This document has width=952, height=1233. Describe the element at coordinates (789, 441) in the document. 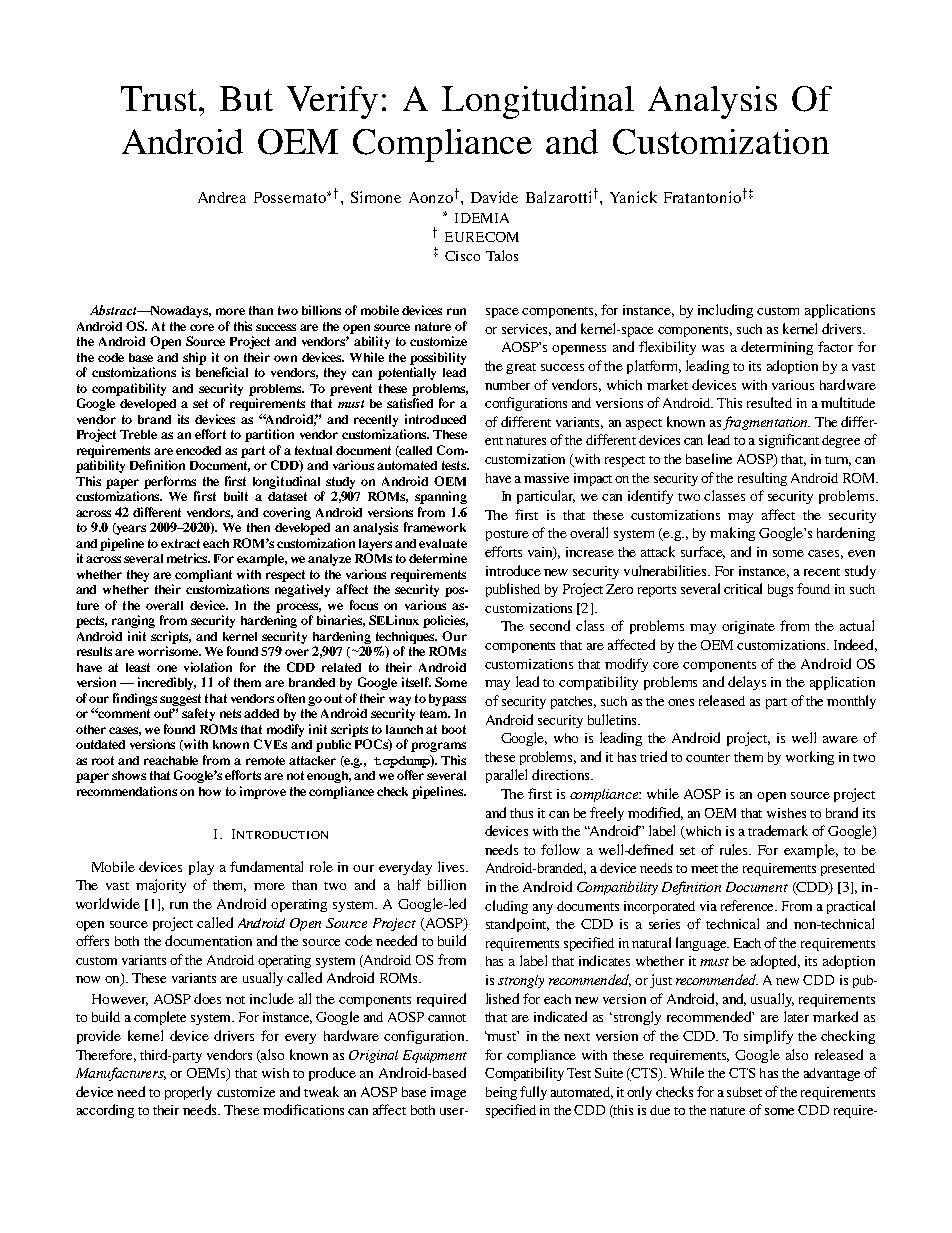

I see `significant` at that location.
